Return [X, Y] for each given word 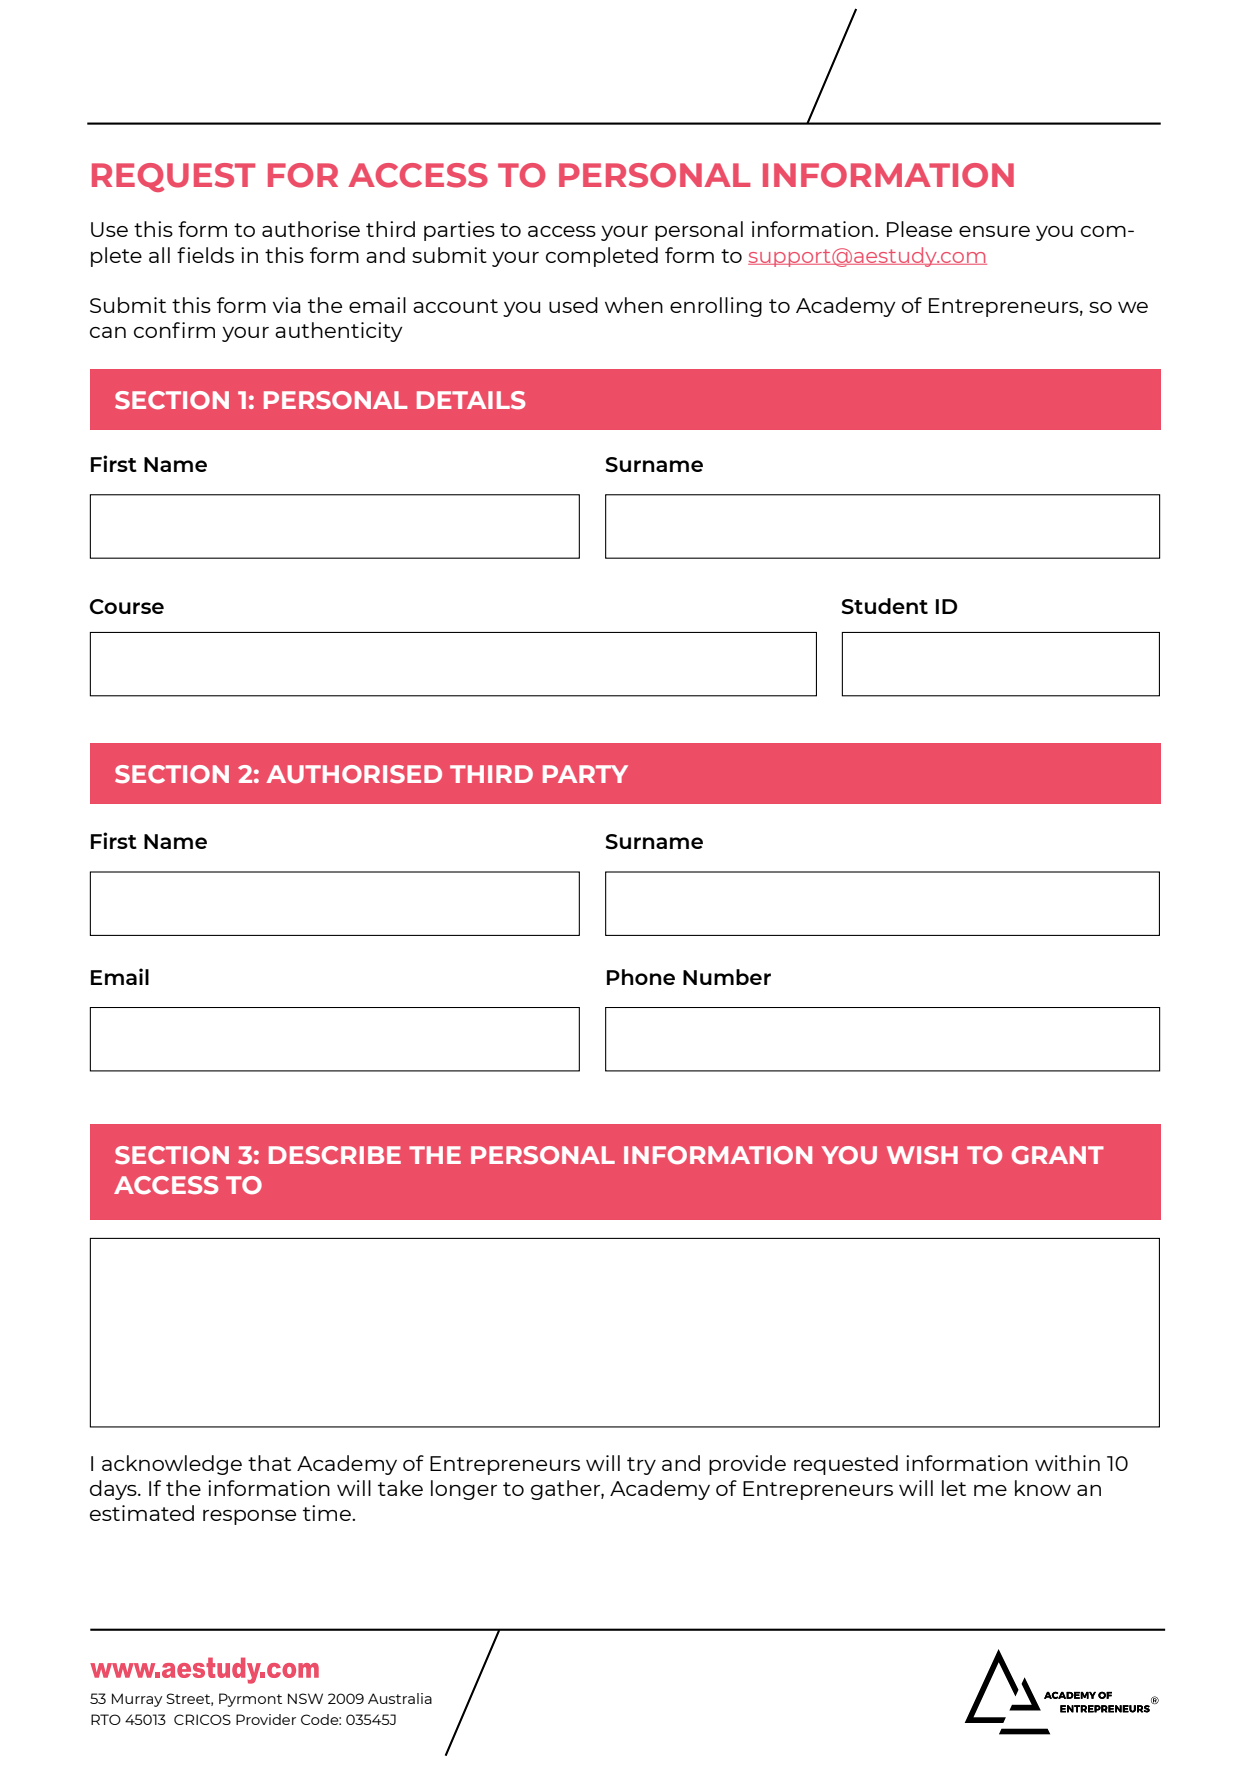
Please [919, 229]
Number [727, 977]
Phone [641, 977]
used [573, 305]
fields [205, 255]
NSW [305, 1698]
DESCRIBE [335, 1155]
